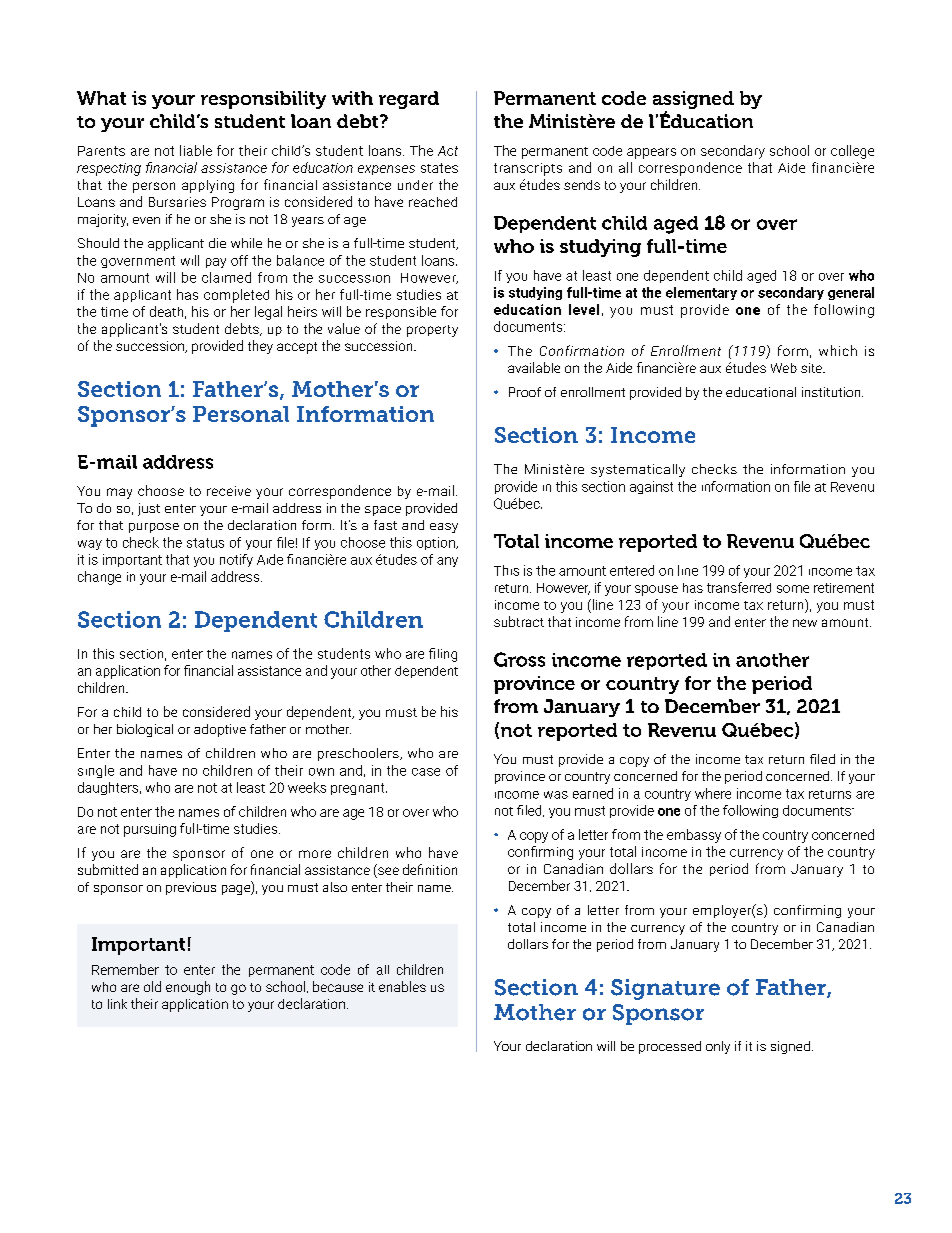 The width and height of the screenshot is (952, 1233). I want to click on biological, so click(145, 730).
